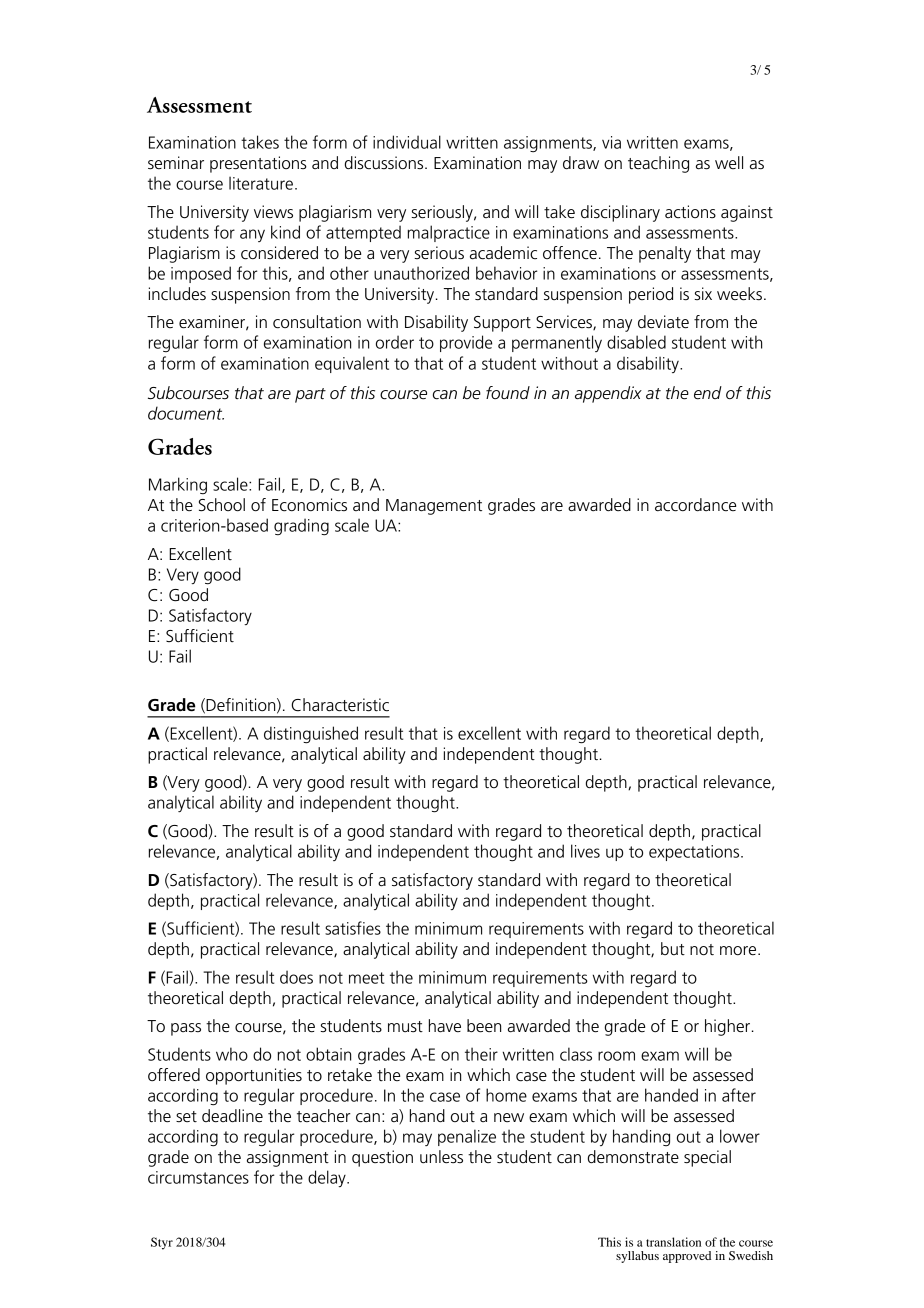 The width and height of the screenshot is (924, 1308). Describe the element at coordinates (673, 1242) in the screenshot. I see `translation` at that location.
